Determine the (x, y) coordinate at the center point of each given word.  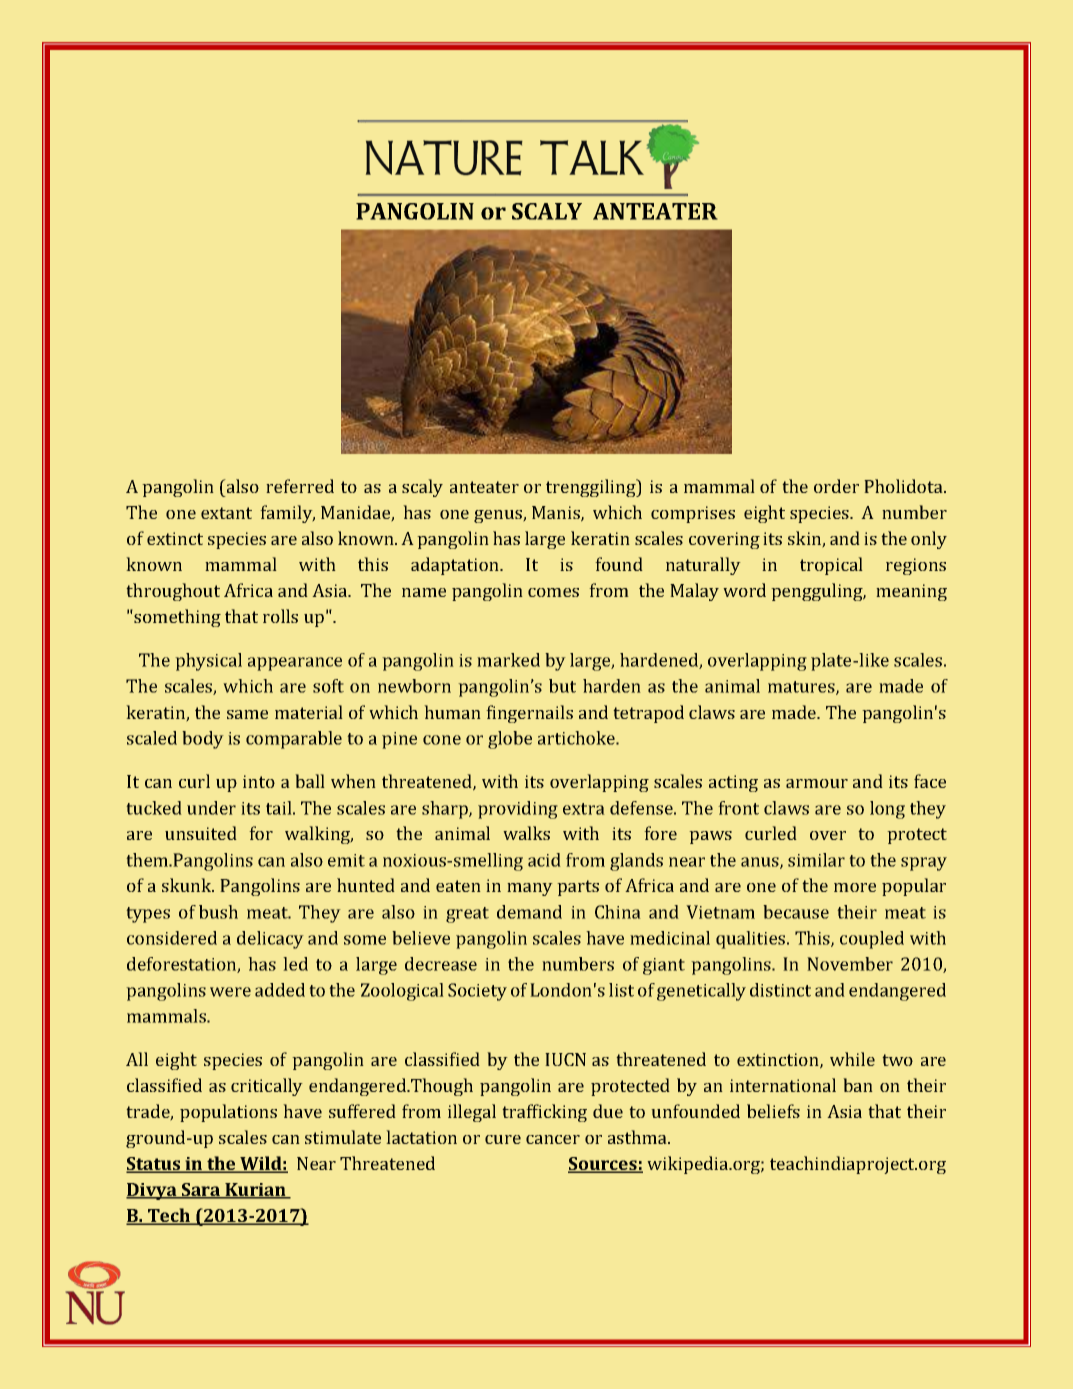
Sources (603, 1165)
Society (477, 992)
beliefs (773, 1111)
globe (510, 740)
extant (226, 513)
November (850, 964)
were (230, 992)
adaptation (456, 566)
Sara (201, 1191)
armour (817, 783)
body (203, 740)
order (836, 486)
